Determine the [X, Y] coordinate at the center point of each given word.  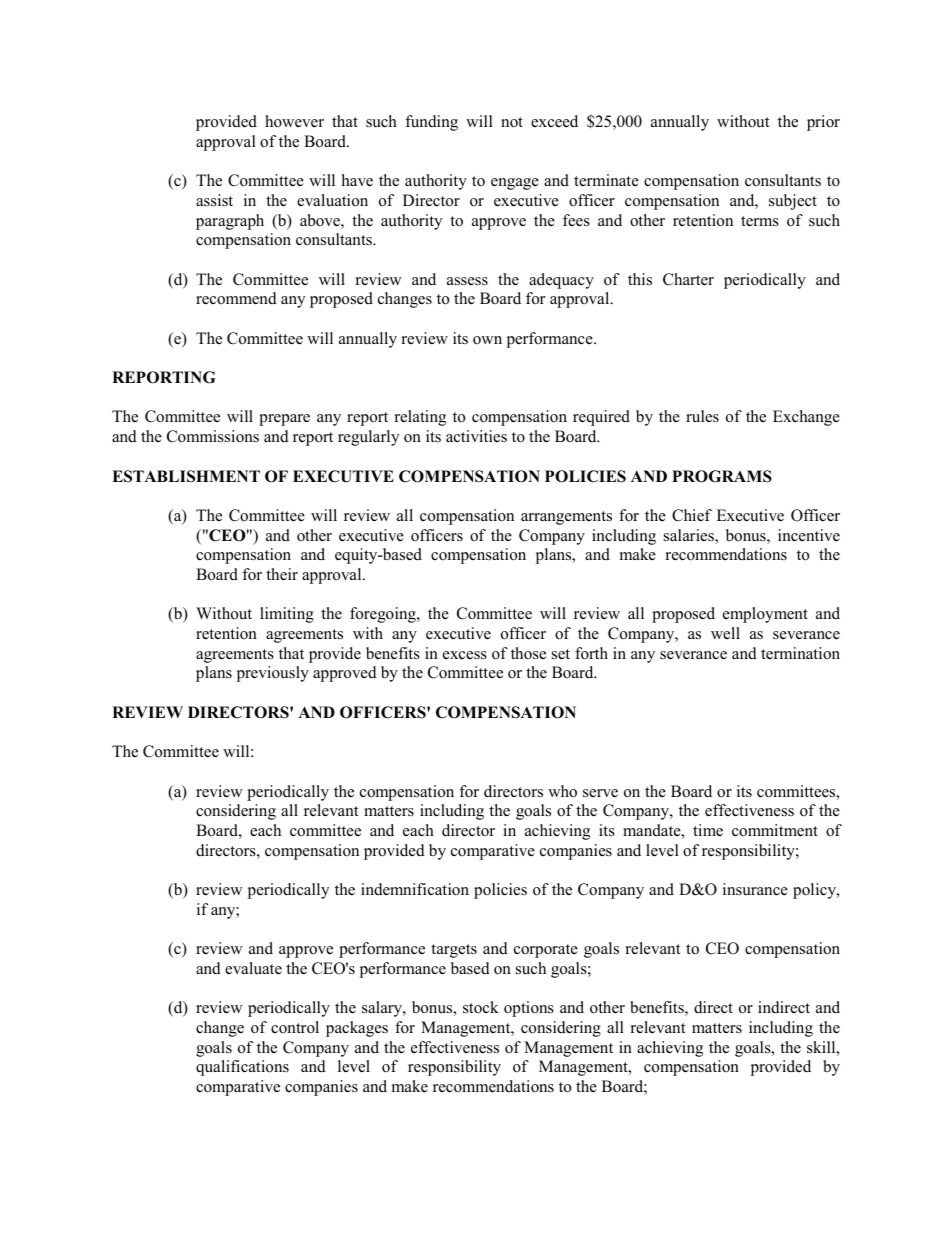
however [294, 121]
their [282, 574]
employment [765, 615]
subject [793, 202]
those [528, 653]
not [512, 122]
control [295, 1027]
